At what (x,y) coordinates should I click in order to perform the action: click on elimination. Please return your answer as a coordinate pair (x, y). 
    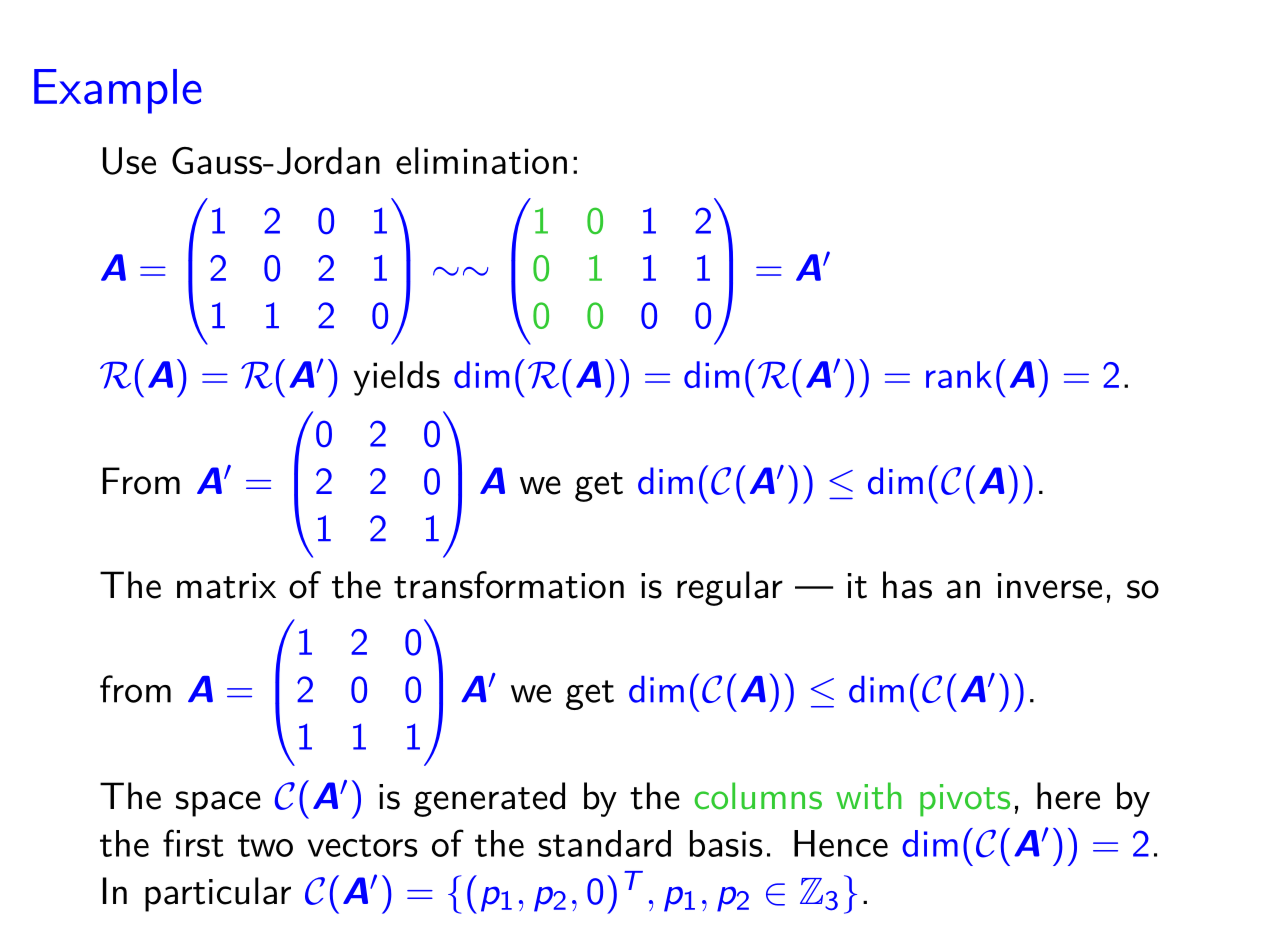
    Looking at the image, I should click on (481, 160).
